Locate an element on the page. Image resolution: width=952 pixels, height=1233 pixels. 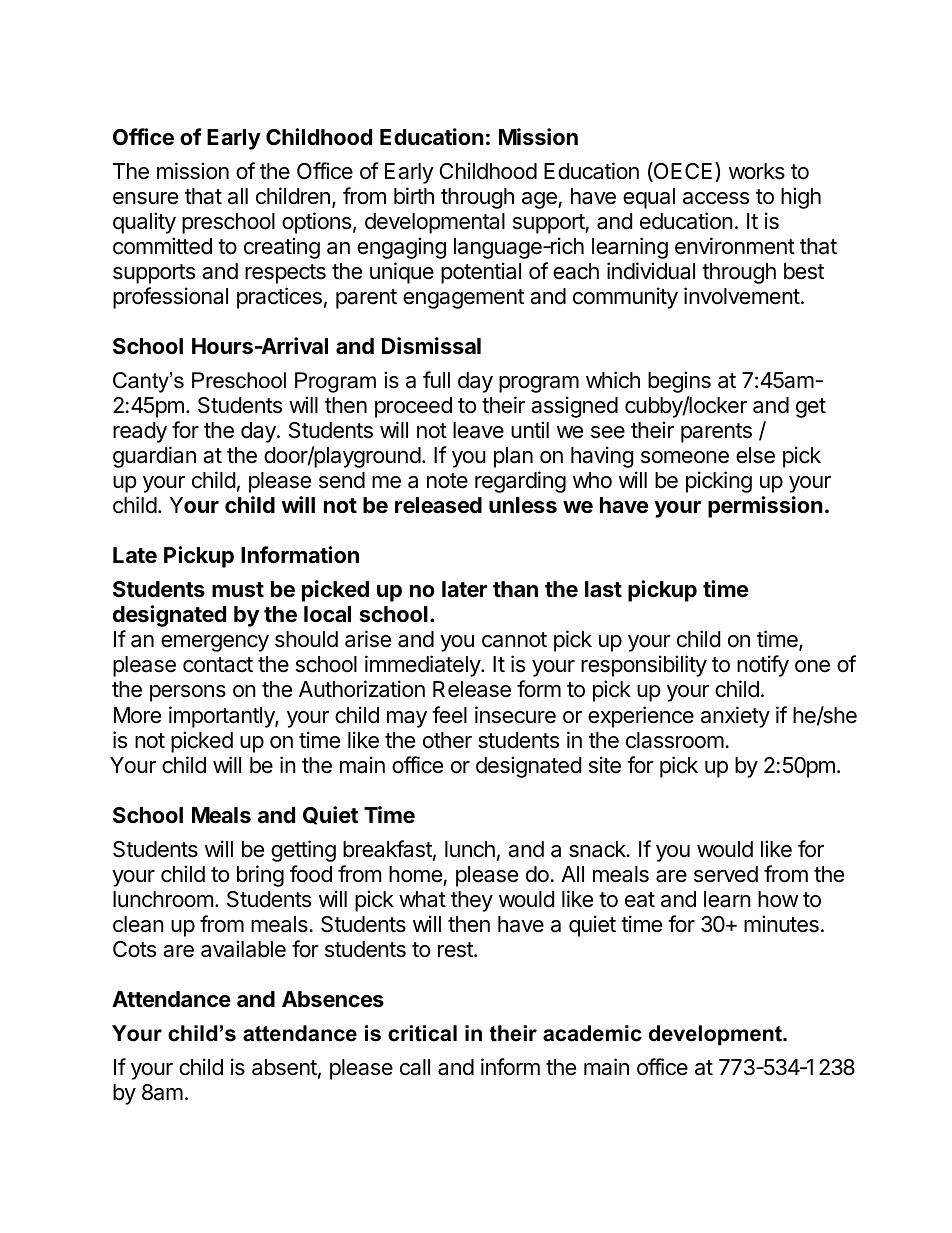
access is located at coordinates (716, 198).
